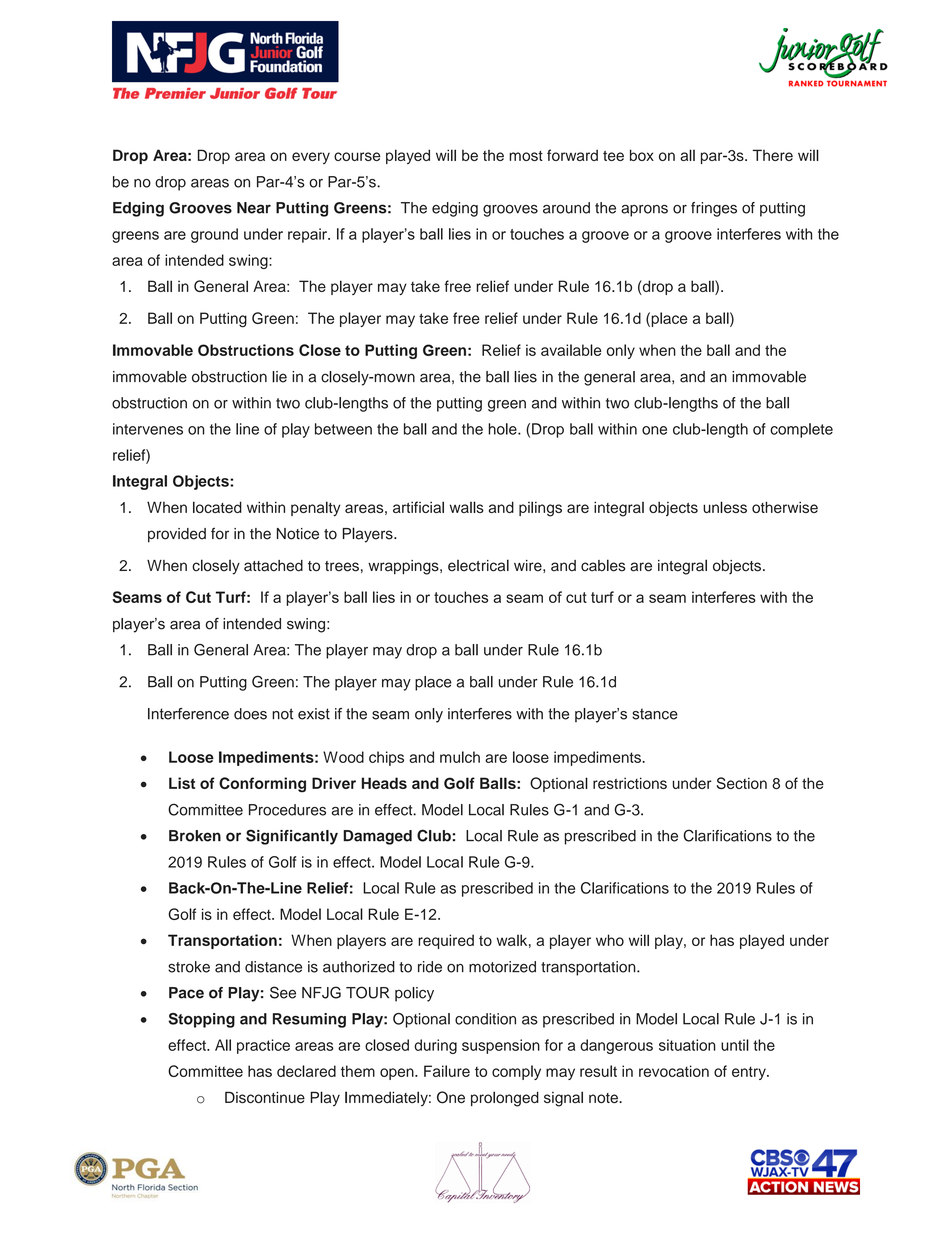 This page has width=952, height=1233. I want to click on Near, so click(254, 208).
